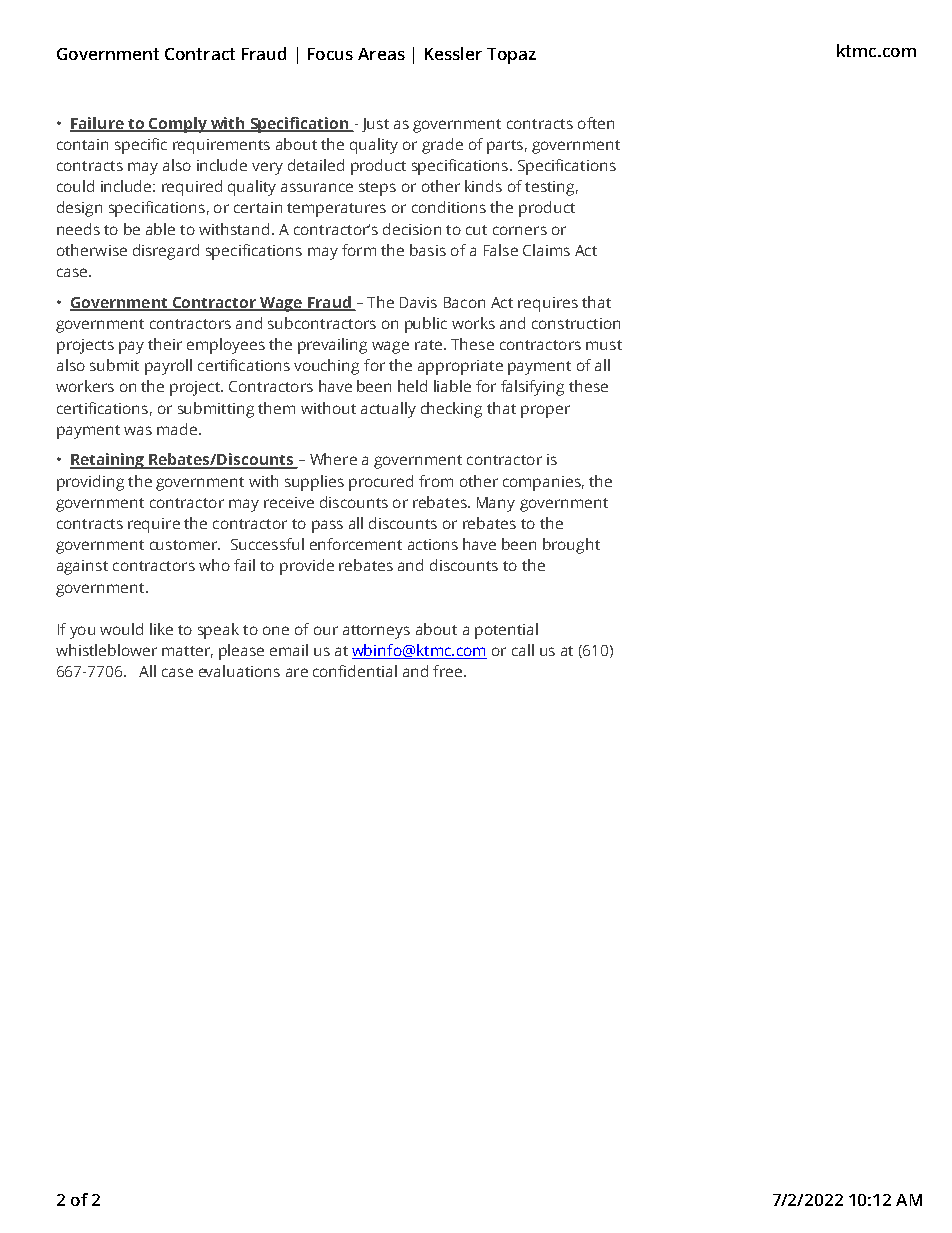 The width and height of the image is (952, 1233). Describe the element at coordinates (332, 346) in the image. I see `prevailing` at that location.
